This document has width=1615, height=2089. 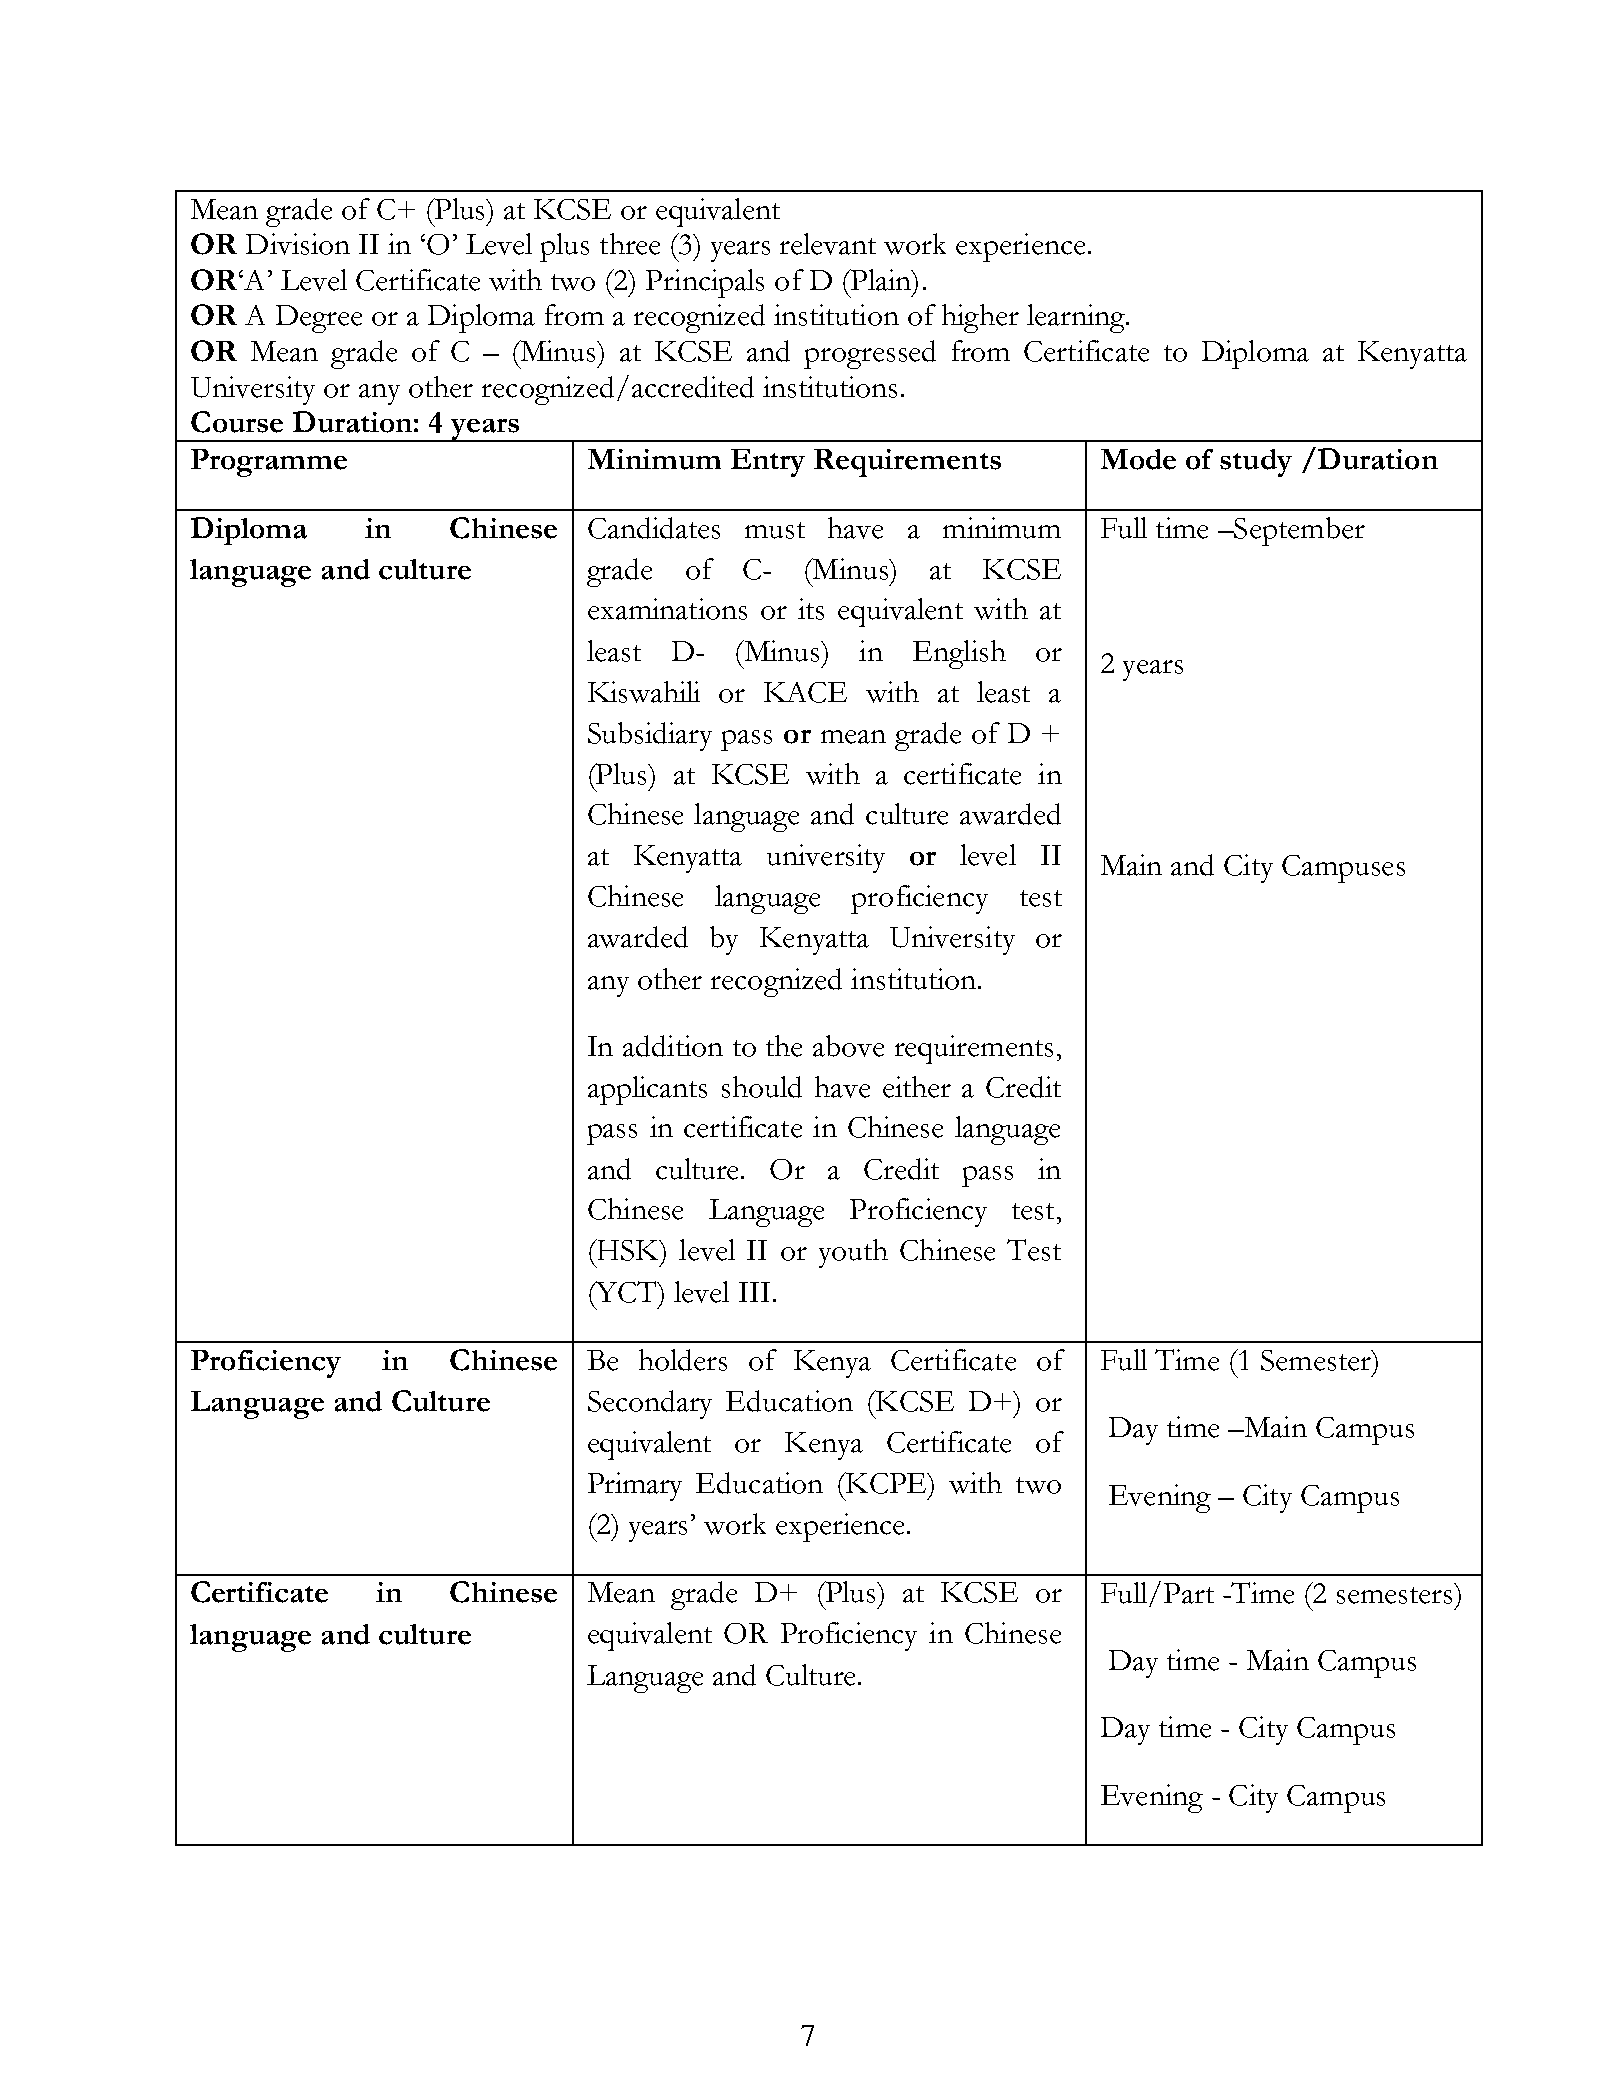 What do you see at coordinates (917, 1087) in the document?
I see `either` at bounding box center [917, 1087].
